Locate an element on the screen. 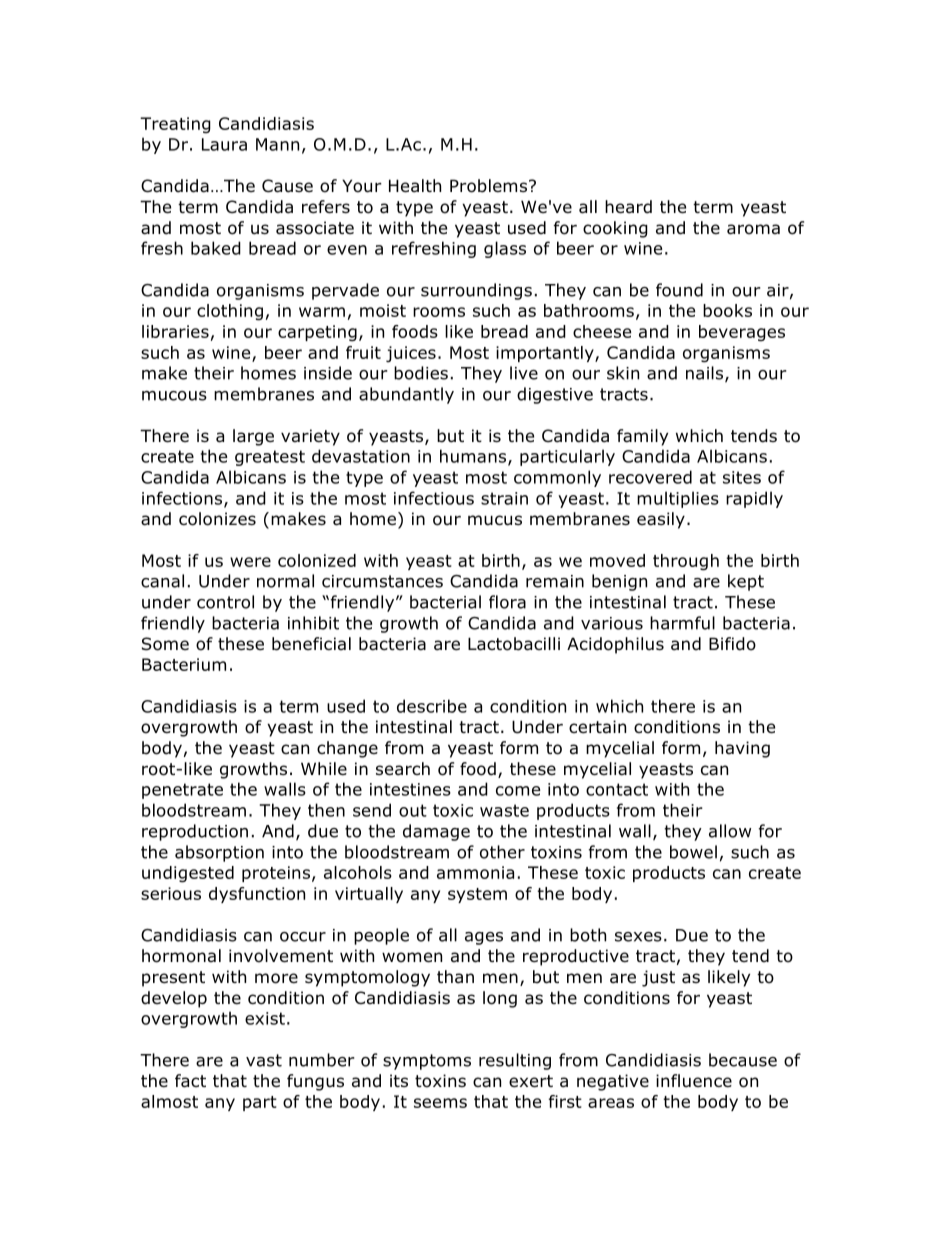  describe is located at coordinates (432, 706).
